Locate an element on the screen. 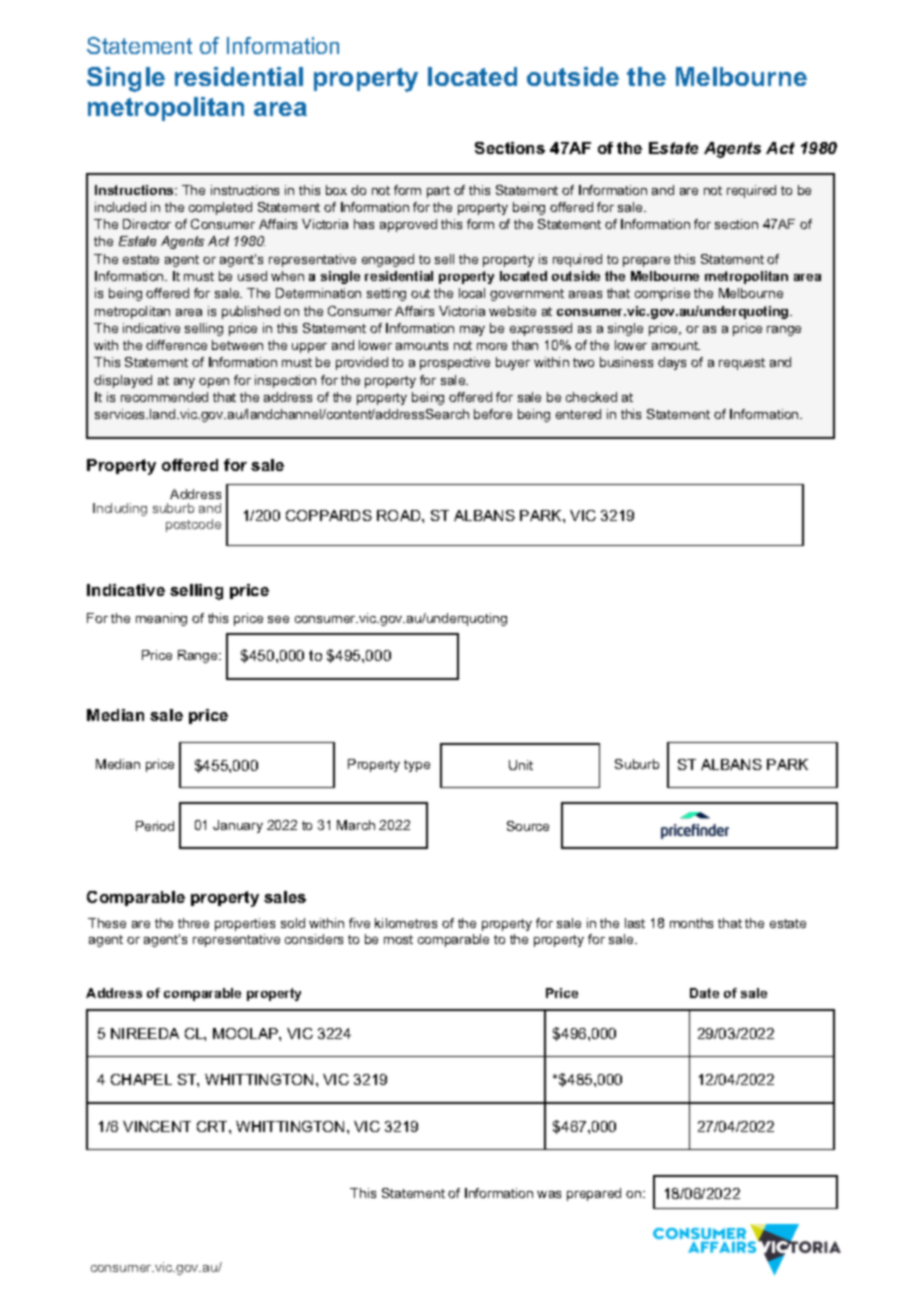 This screenshot has width=924, height=1305. months is located at coordinates (691, 923).
